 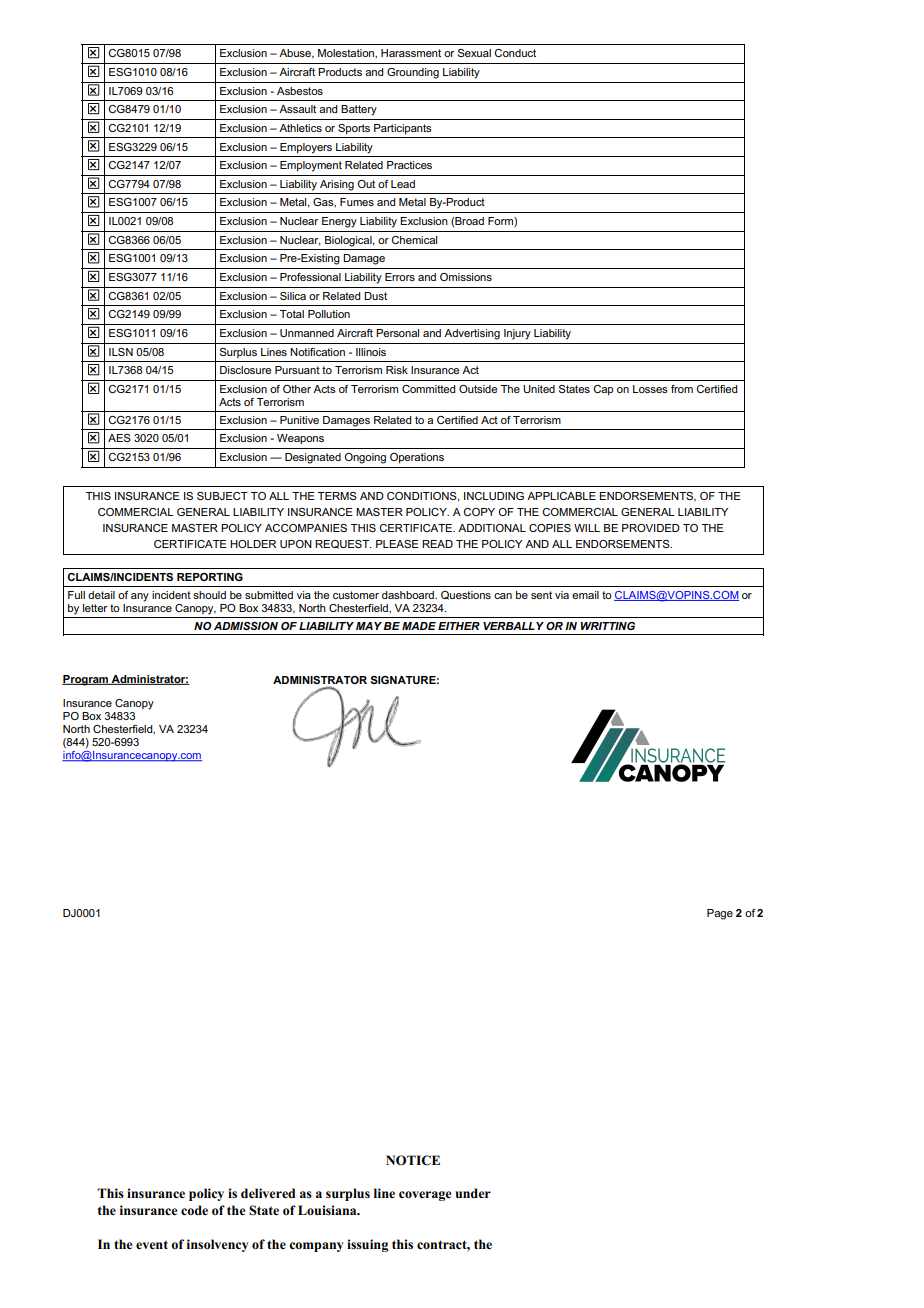 I want to click on letter, so click(x=95, y=608).
